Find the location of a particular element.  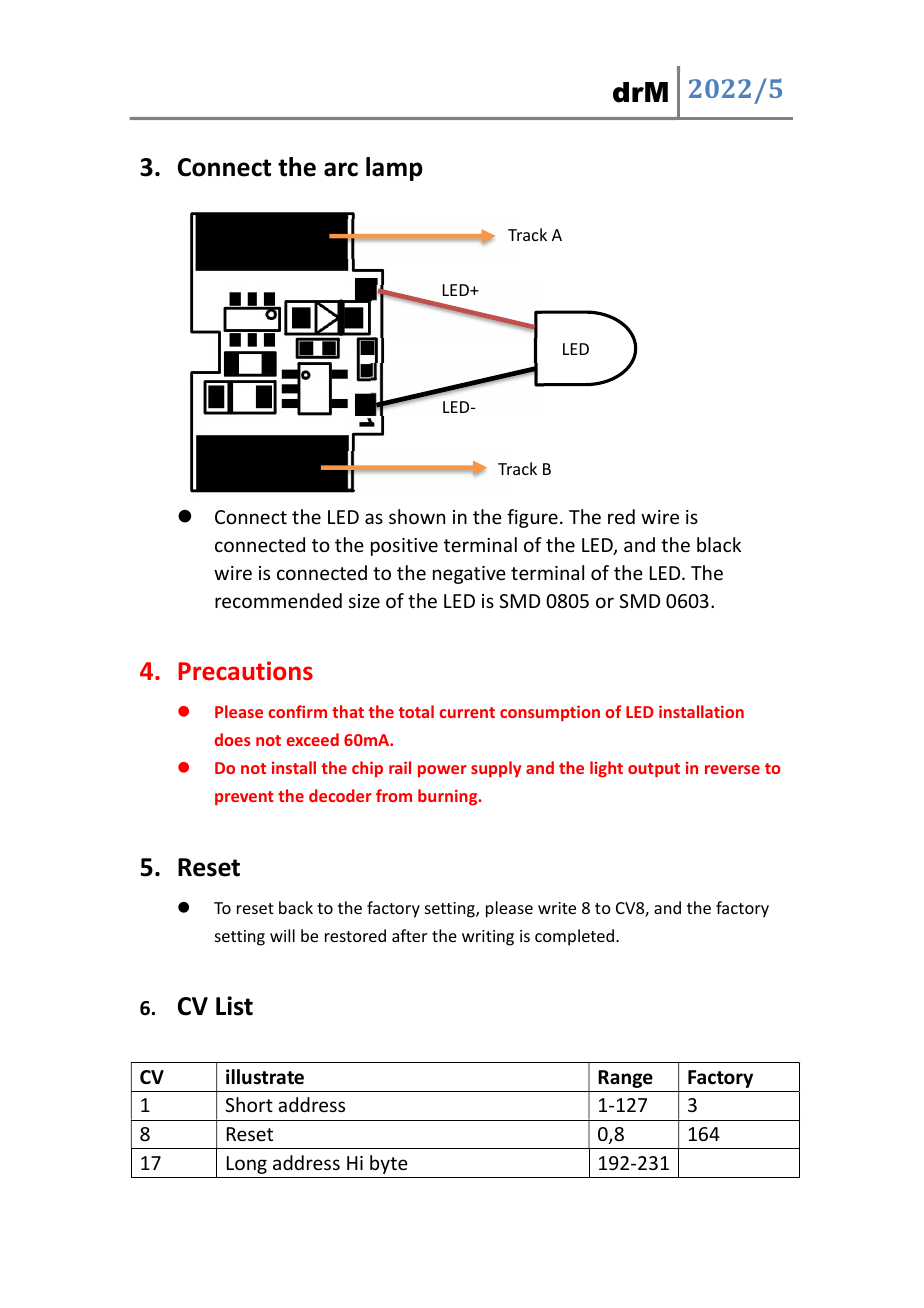

black is located at coordinates (719, 544).
